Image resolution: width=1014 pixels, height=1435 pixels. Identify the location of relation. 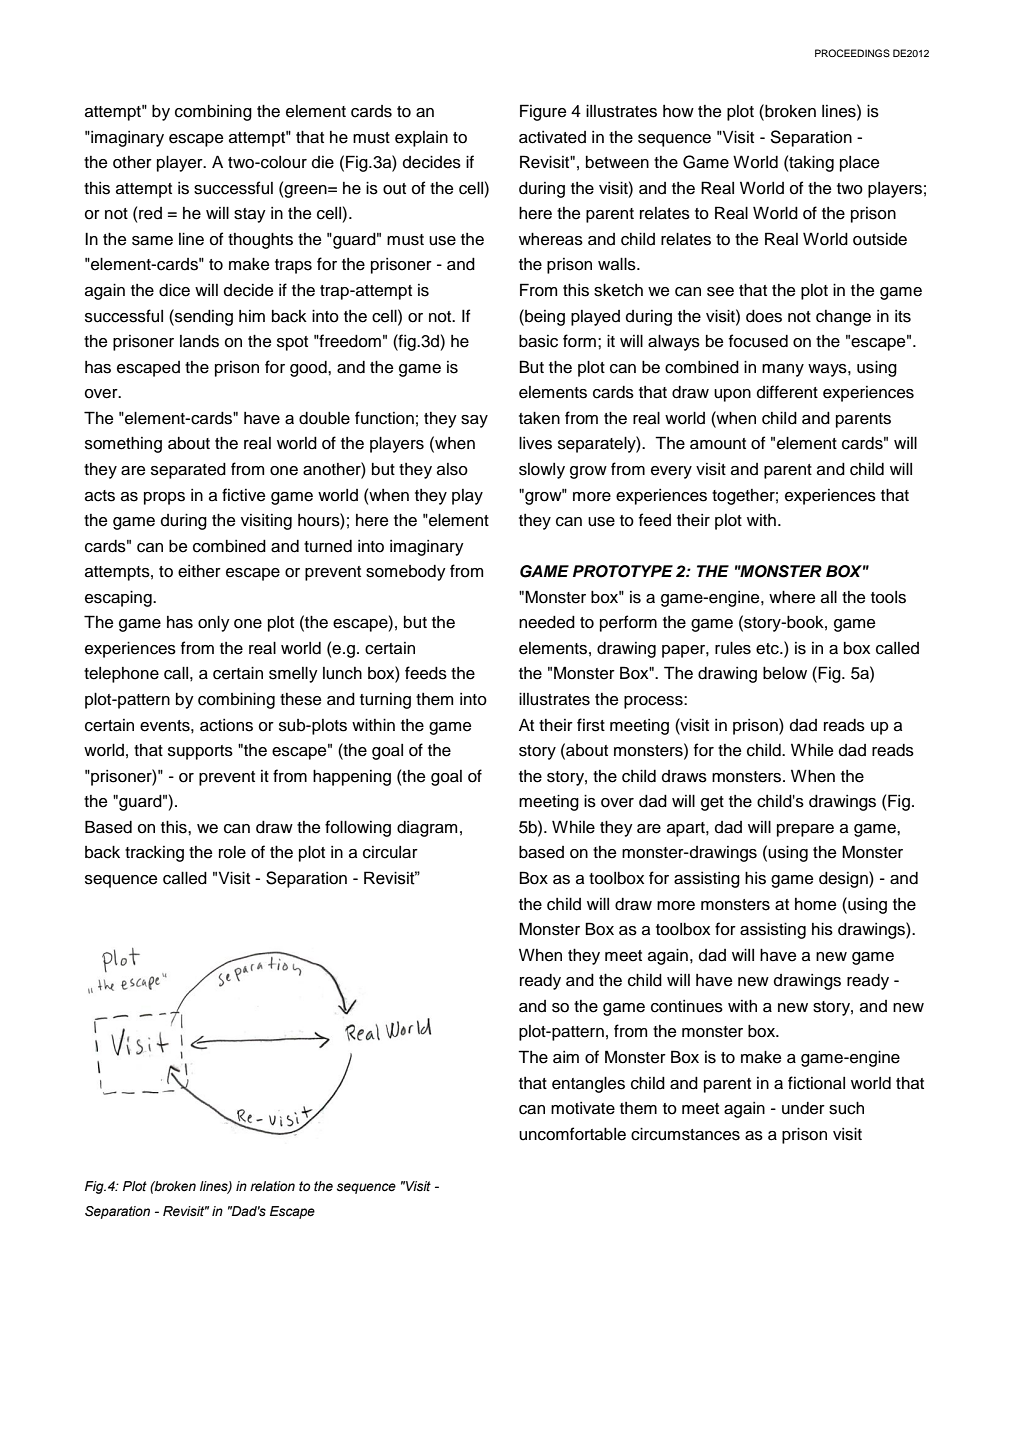
(272, 1186).
